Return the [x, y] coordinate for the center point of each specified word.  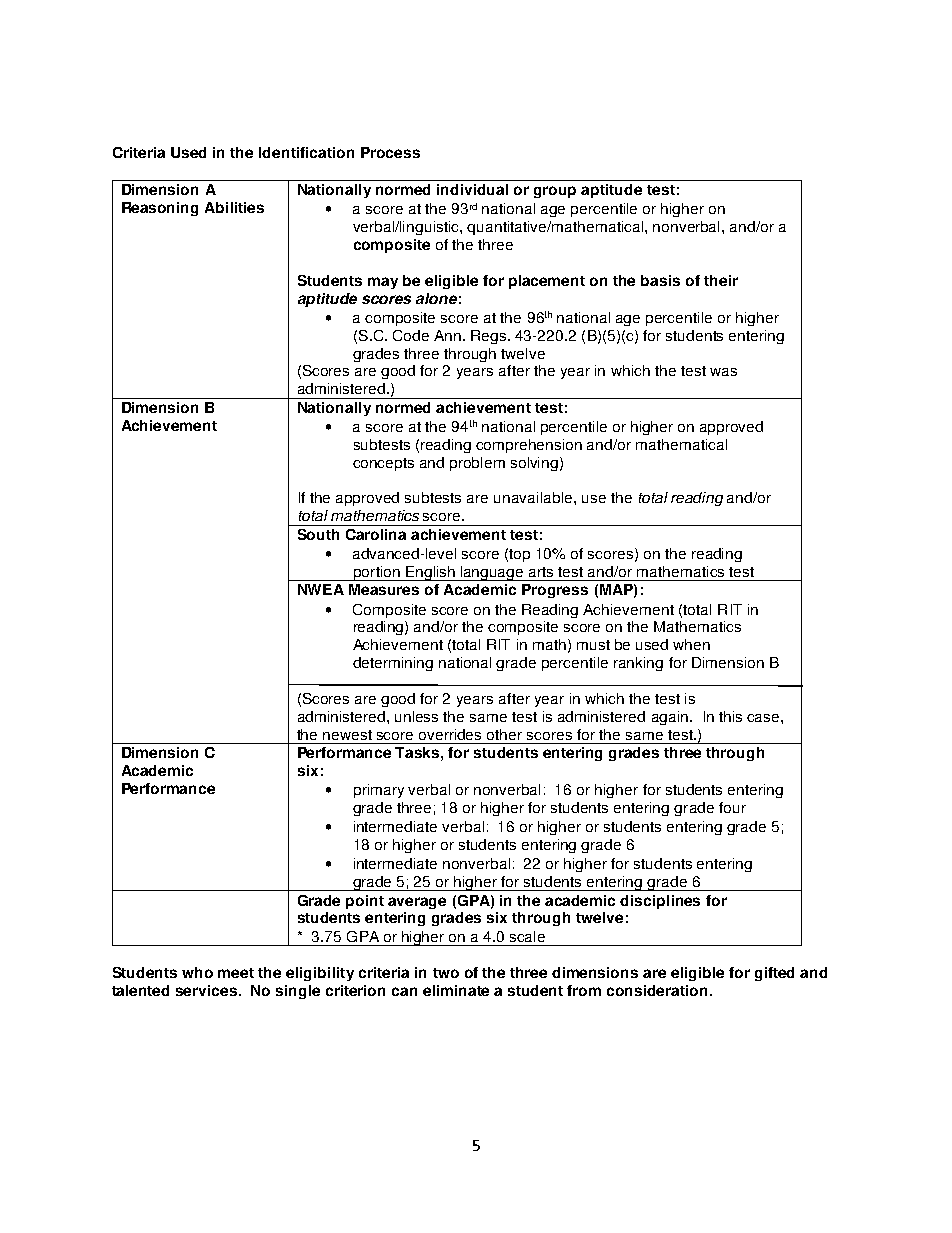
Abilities [234, 207]
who [197, 972]
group [555, 192]
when [691, 644]
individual [472, 189]
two [446, 973]
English [430, 573]
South [318, 534]
